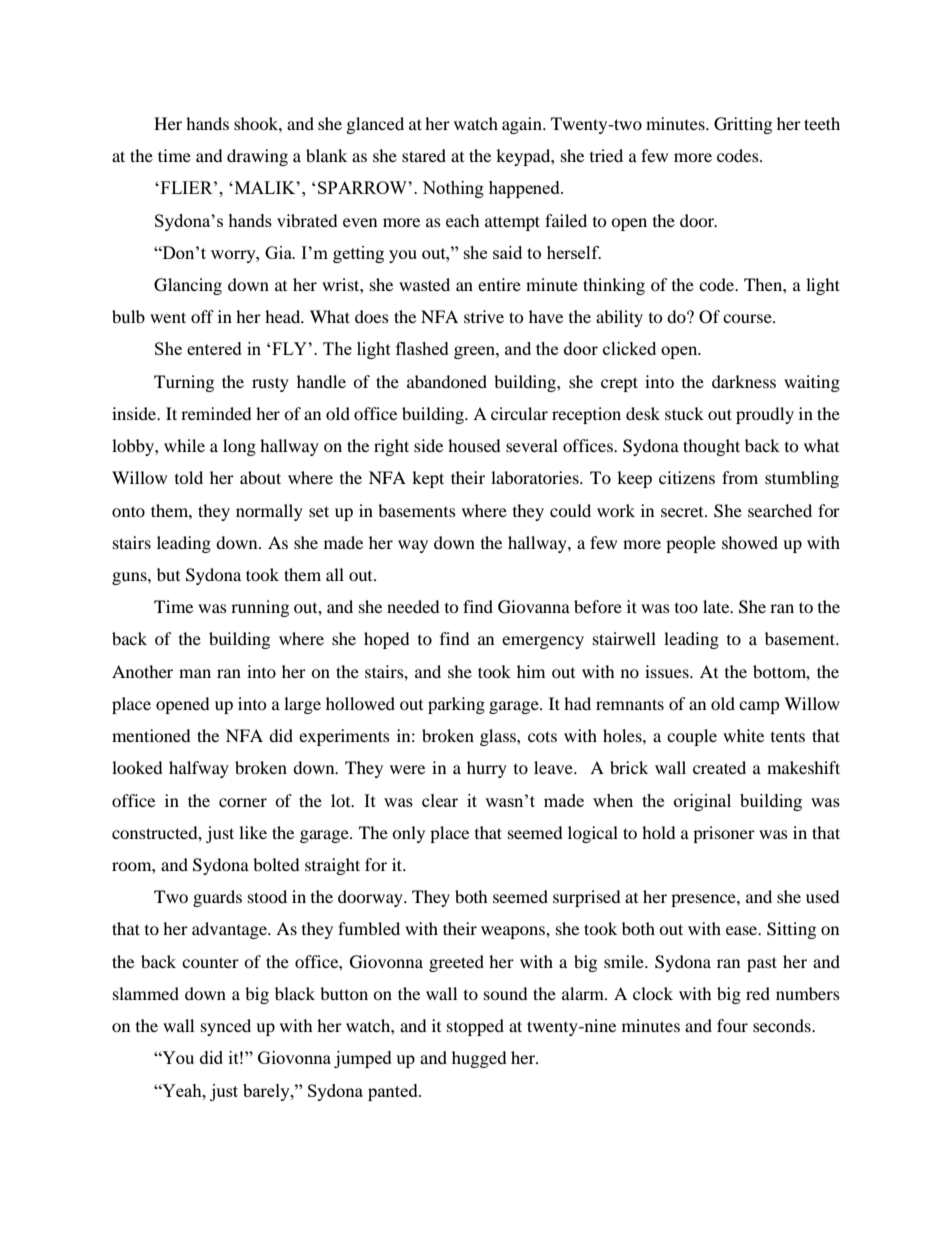  Describe the element at coordinates (440, 800) in the image. I see `clear` at that location.
